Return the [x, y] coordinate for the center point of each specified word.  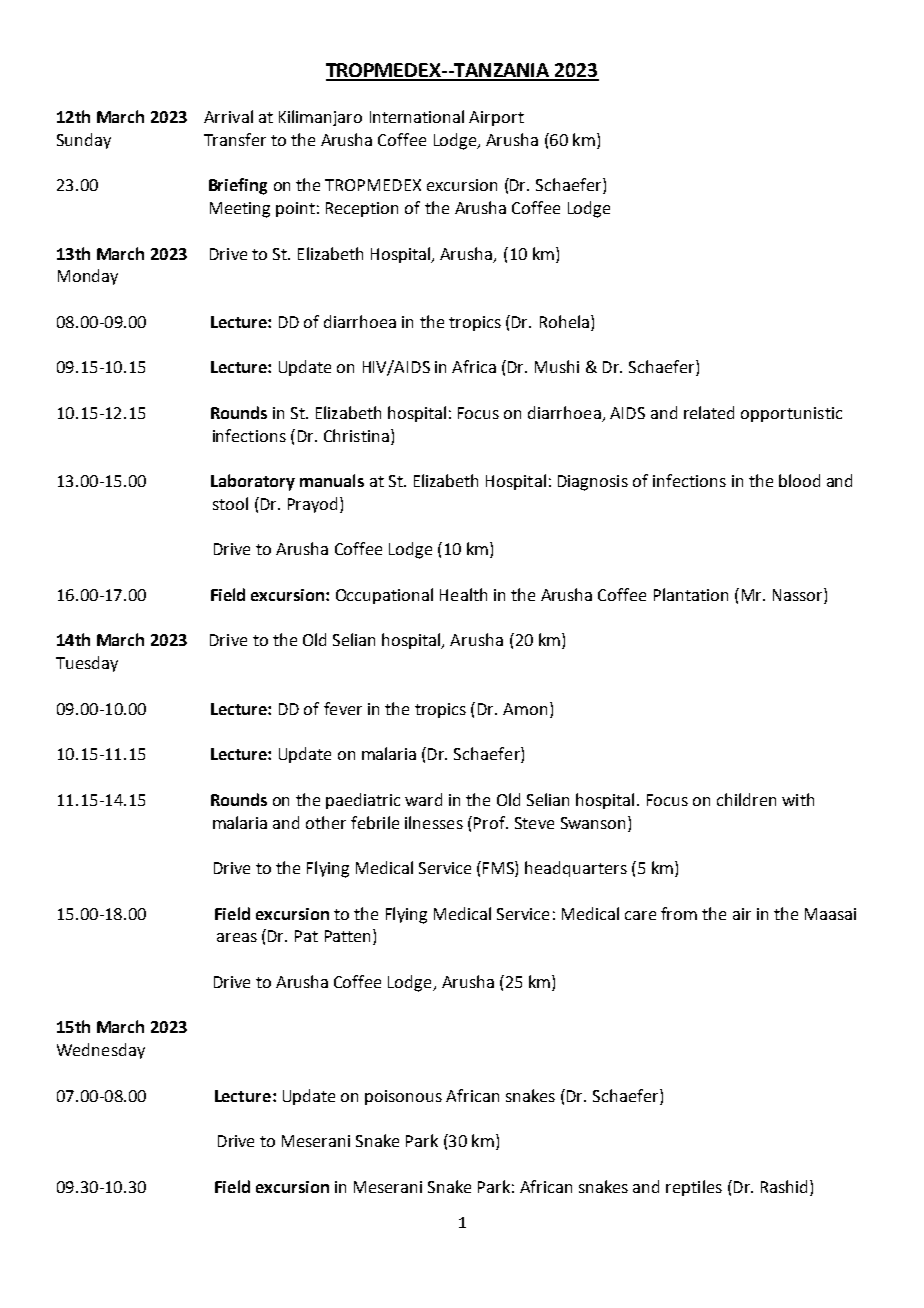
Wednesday [101, 1051]
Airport [496, 118]
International [417, 116]
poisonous [403, 1097]
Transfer [235, 139]
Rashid [784, 1186]
